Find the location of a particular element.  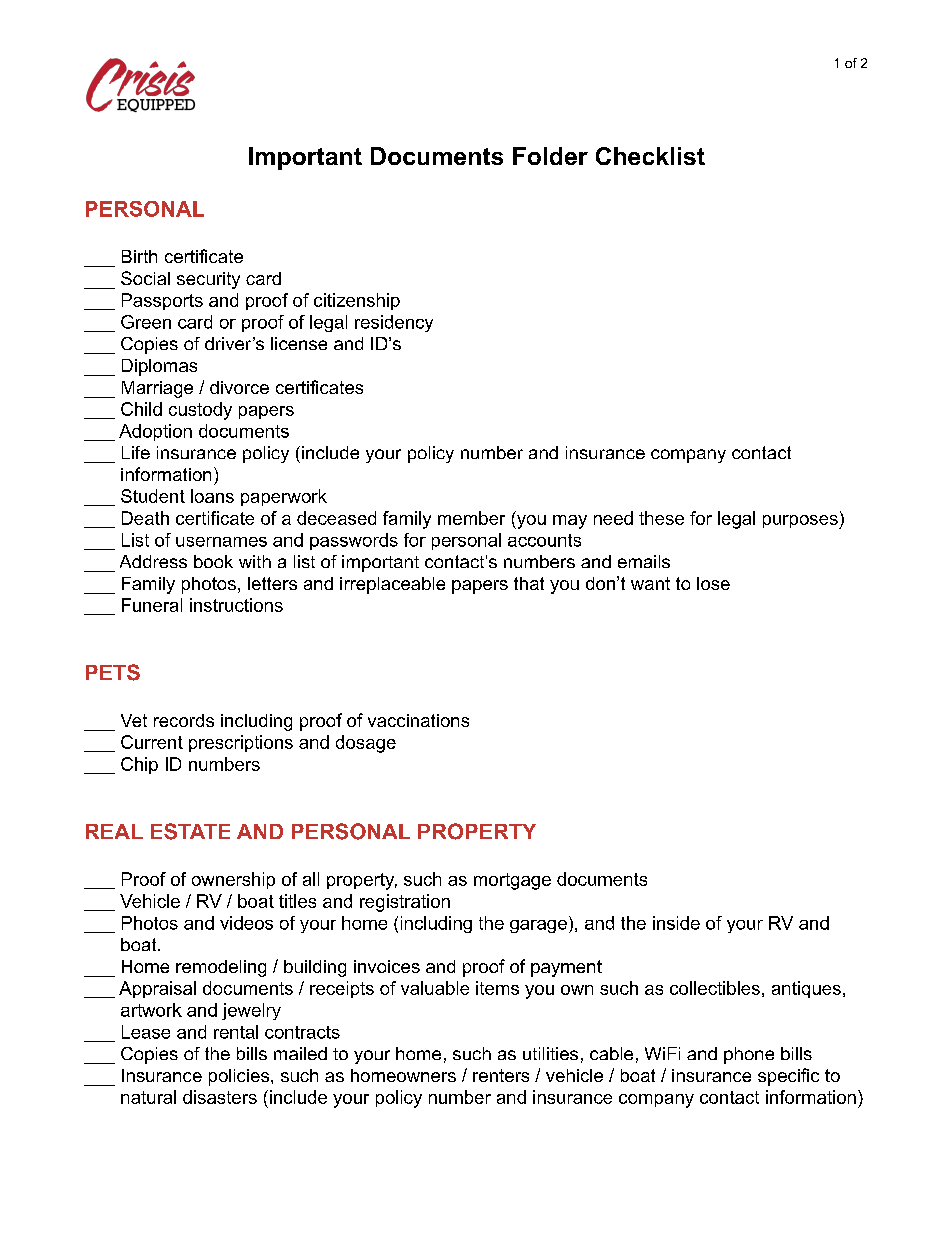

irreplaceable is located at coordinates (392, 585).
